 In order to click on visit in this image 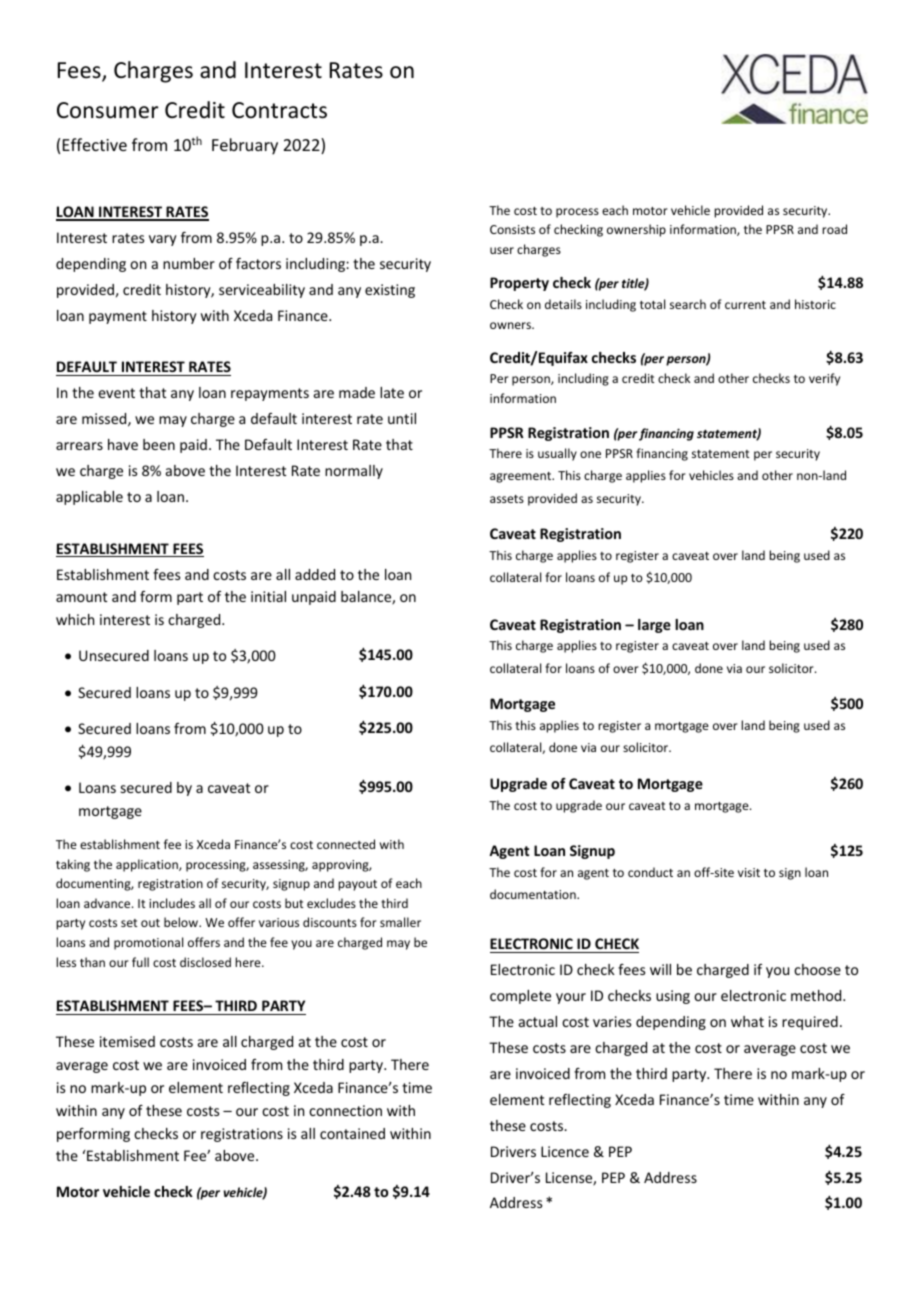, I will do `click(749, 872)`.
